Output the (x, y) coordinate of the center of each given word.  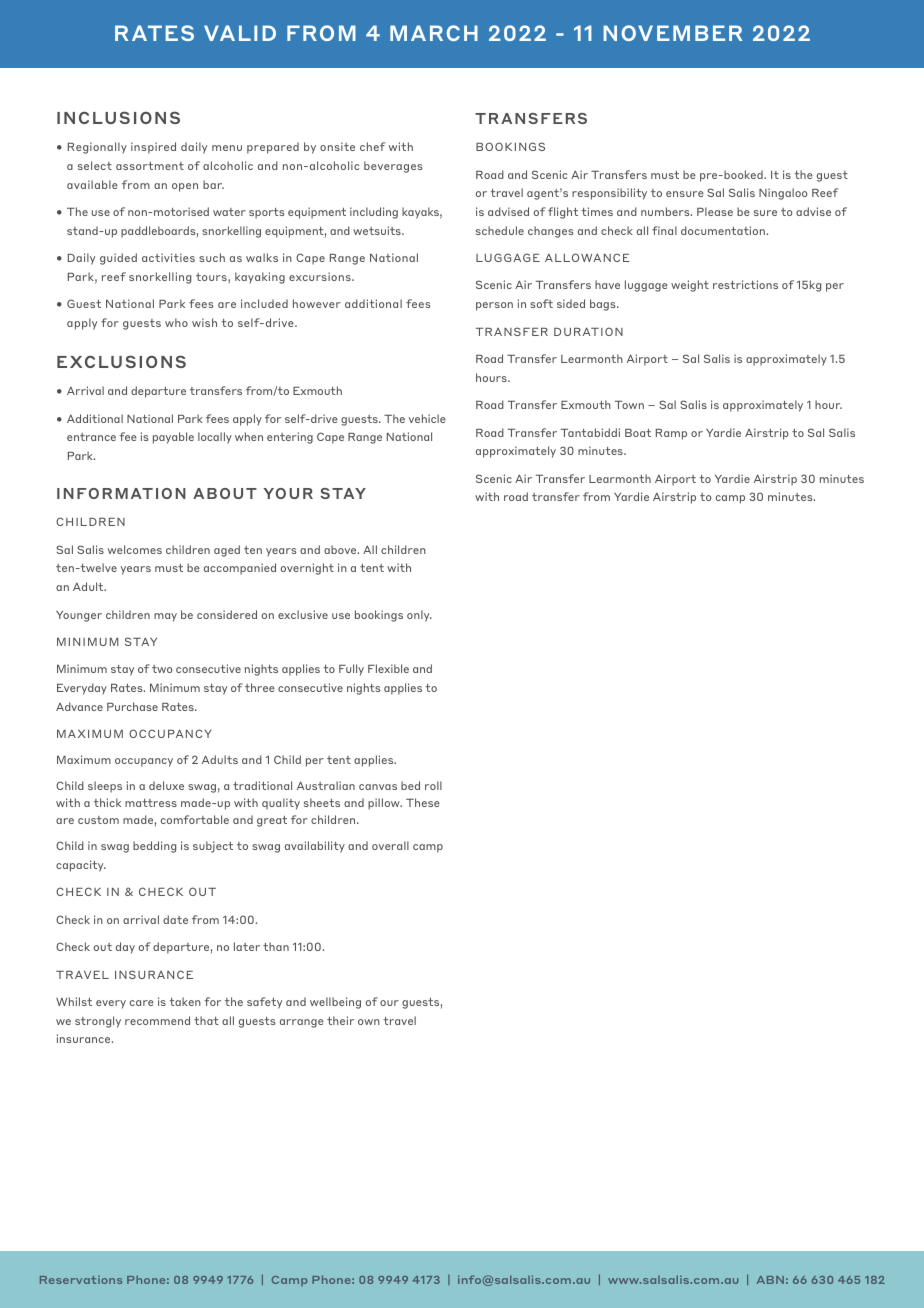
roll (433, 785)
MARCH (434, 33)
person (494, 306)
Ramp (671, 434)
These (423, 802)
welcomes (135, 549)
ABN (770, 1280)
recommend (157, 1020)
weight (690, 286)
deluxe (166, 785)
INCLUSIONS (118, 117)
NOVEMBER (672, 33)
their (340, 1020)
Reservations (81, 1279)
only (419, 616)
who (176, 322)
